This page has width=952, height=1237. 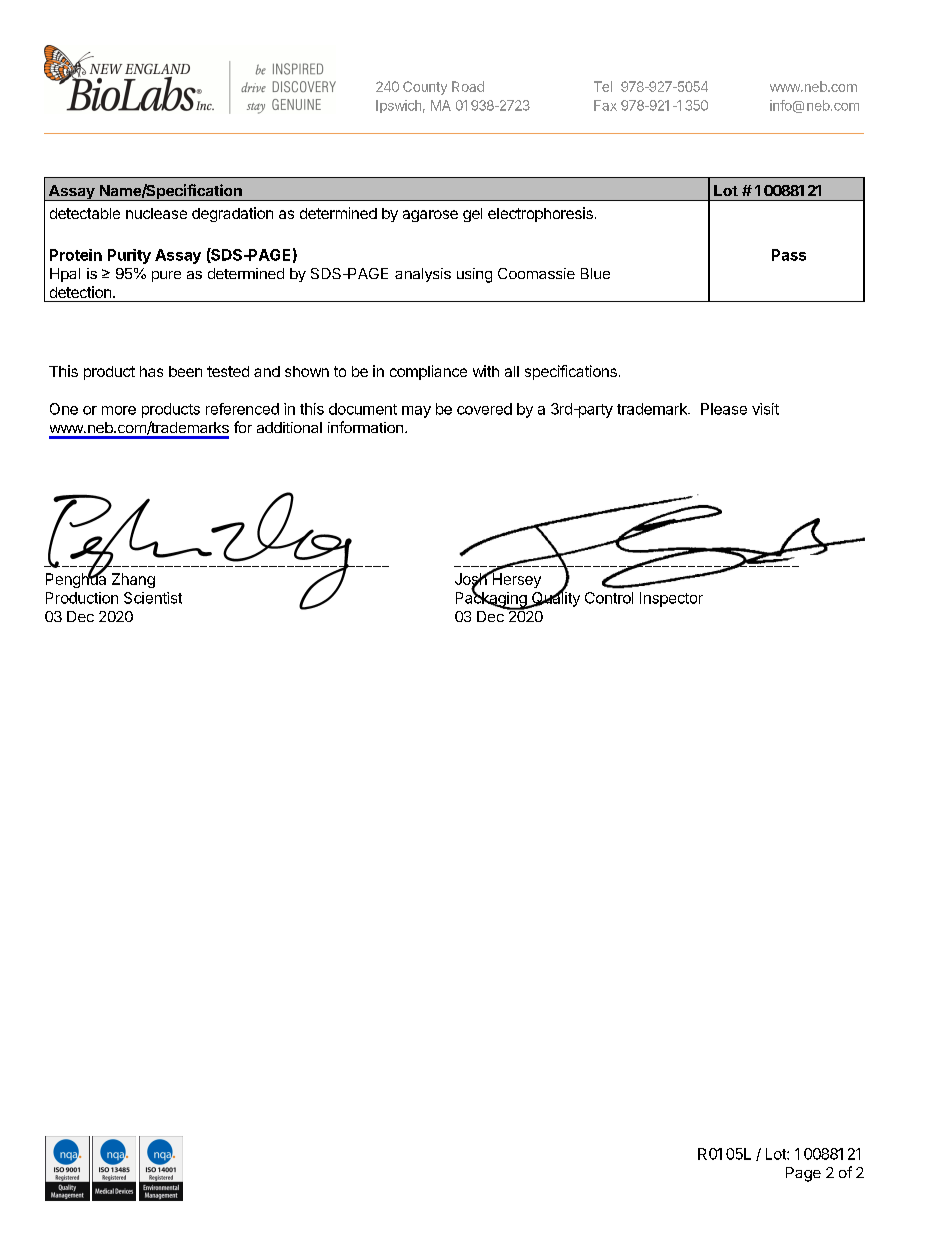 What do you see at coordinates (554, 598) in the page?
I see `Quality` at bounding box center [554, 598].
